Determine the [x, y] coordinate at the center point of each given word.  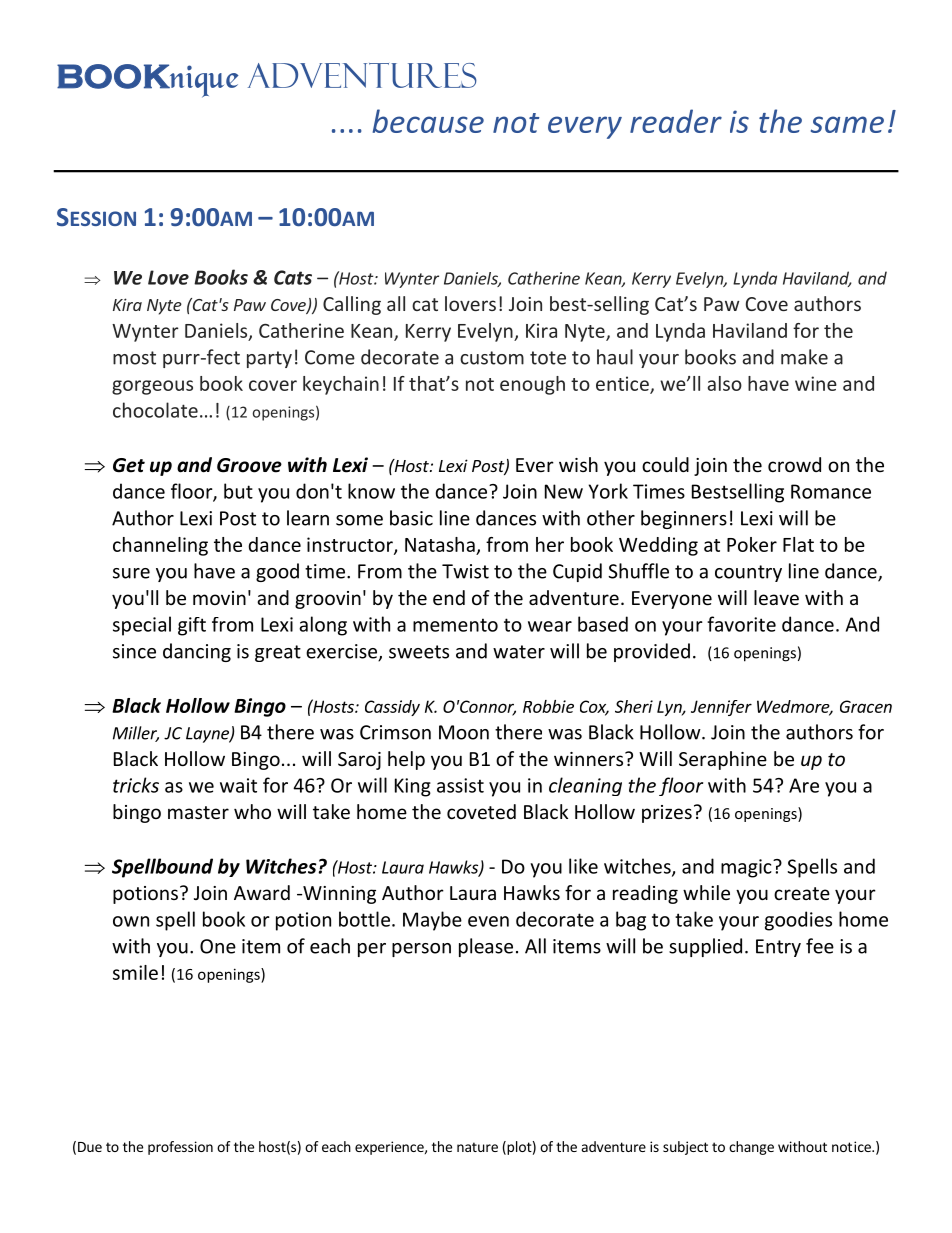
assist [460, 785]
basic [411, 518]
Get [129, 465]
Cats [293, 277]
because [428, 121]
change [751, 1148]
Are [804, 785]
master [198, 812]
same [847, 124]
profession [180, 1148]
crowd [794, 464]
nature [477, 1147]
